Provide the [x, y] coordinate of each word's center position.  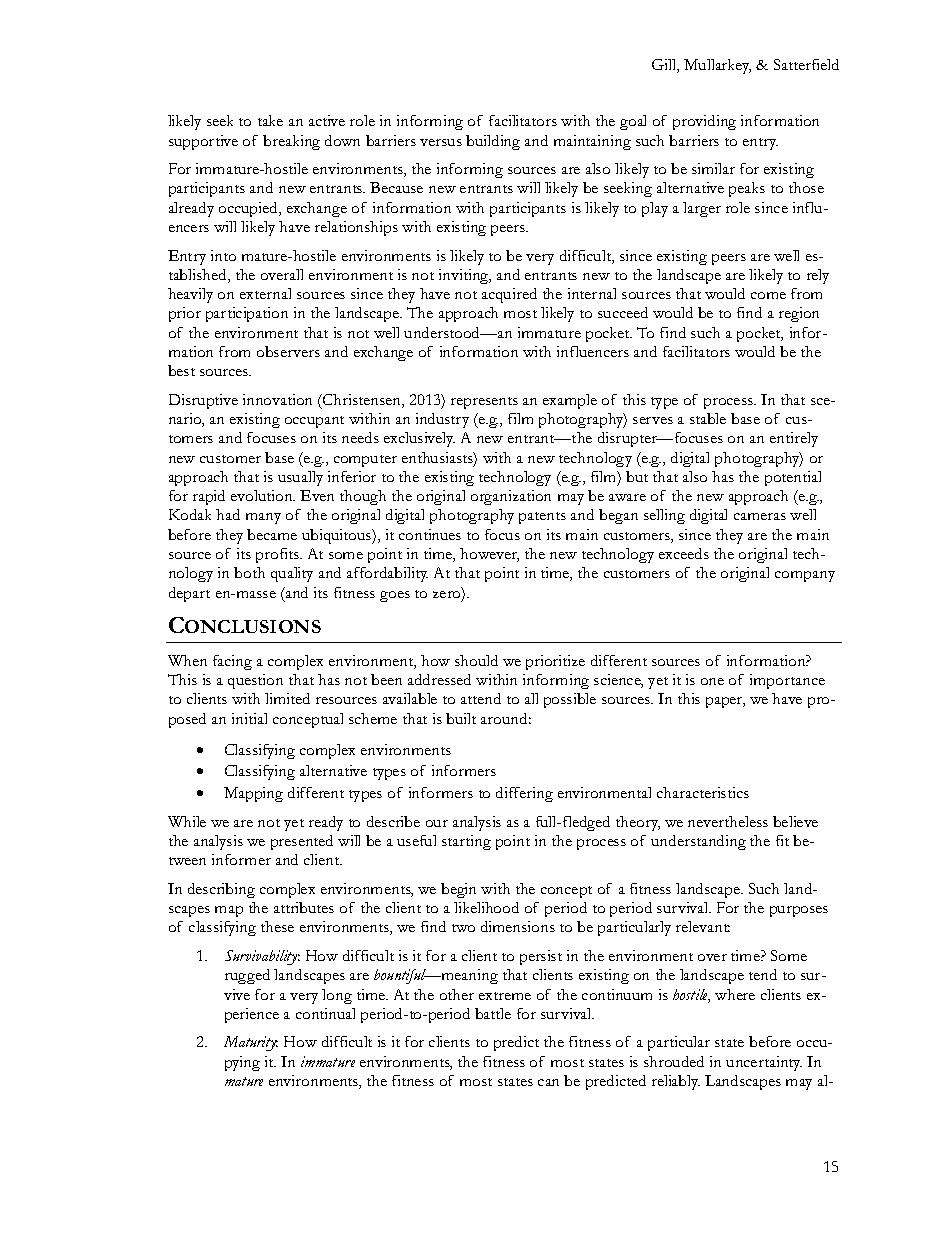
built [461, 718]
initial [249, 718]
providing [704, 122]
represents [484, 403]
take [270, 120]
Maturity [251, 1043]
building [493, 142]
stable [708, 418]
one [712, 681]
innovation [277, 399]
